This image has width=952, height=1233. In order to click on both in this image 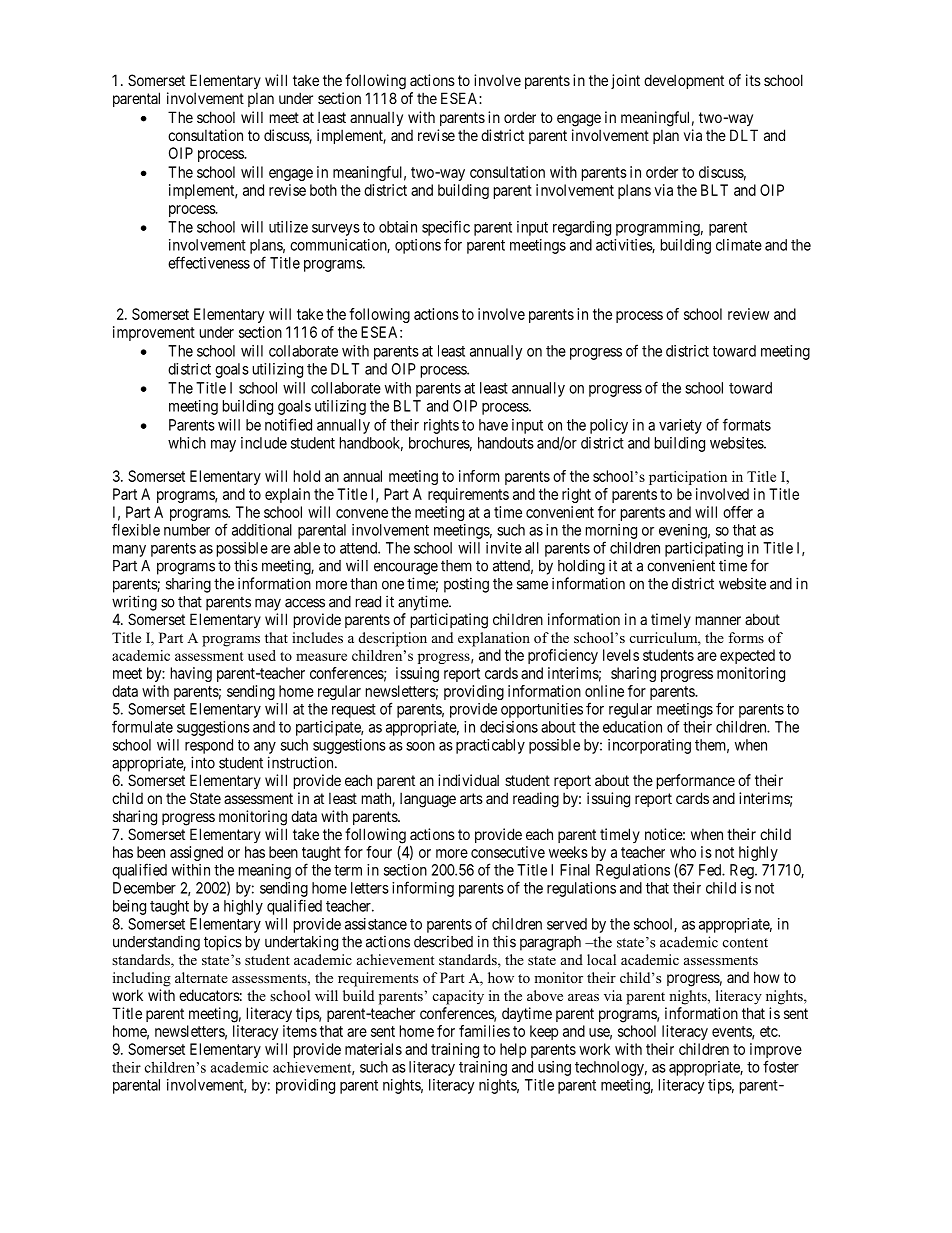, I will do `click(323, 190)`.
